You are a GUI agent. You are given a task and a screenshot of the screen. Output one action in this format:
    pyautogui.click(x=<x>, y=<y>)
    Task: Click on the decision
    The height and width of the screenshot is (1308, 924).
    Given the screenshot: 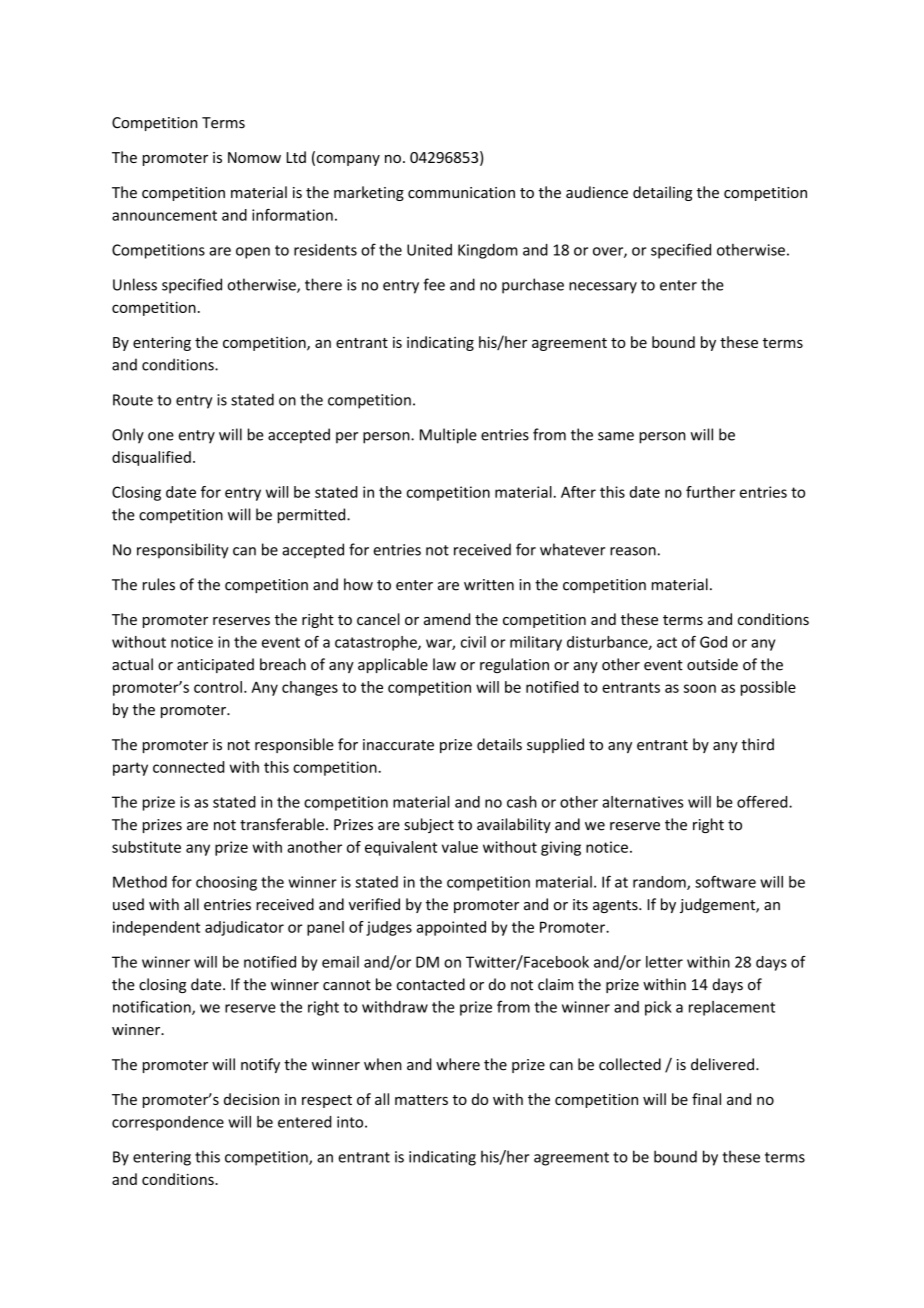 What is the action you would take?
    pyautogui.click(x=251, y=1099)
